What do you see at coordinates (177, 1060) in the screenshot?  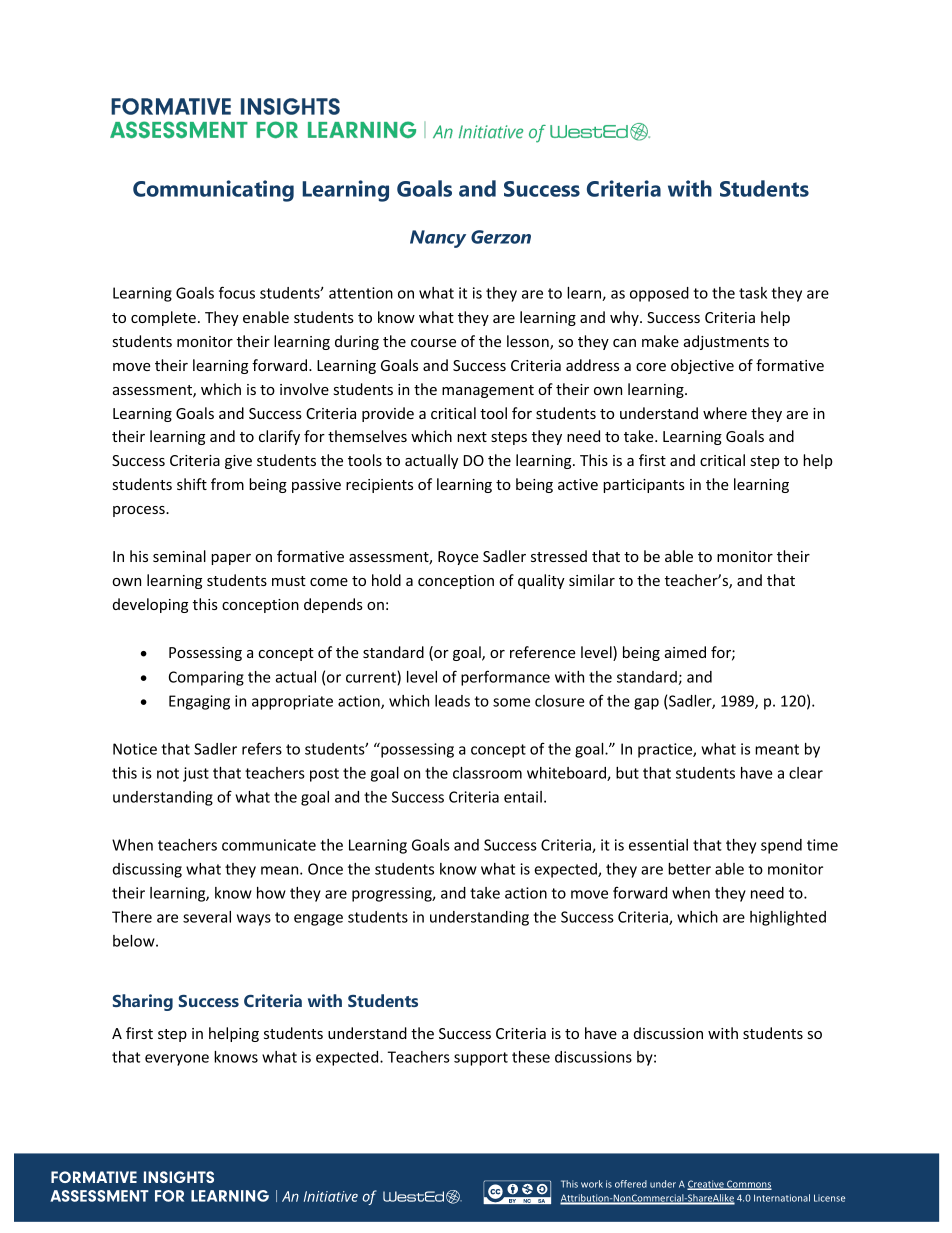 I see `everyone` at bounding box center [177, 1060].
